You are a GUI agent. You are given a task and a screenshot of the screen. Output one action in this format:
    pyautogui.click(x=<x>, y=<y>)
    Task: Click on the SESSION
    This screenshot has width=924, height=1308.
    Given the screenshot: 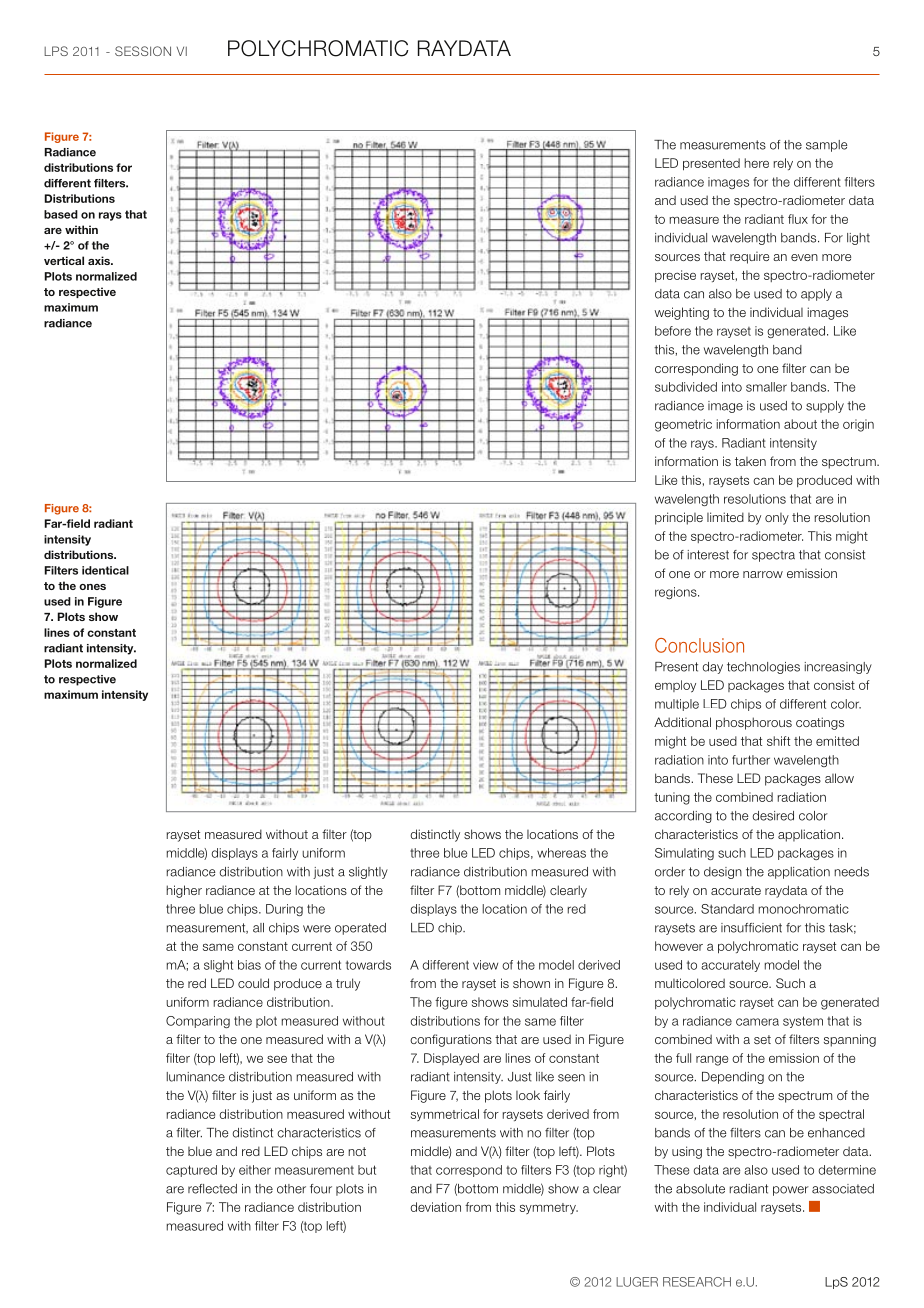 What is the action you would take?
    pyautogui.click(x=143, y=51)
